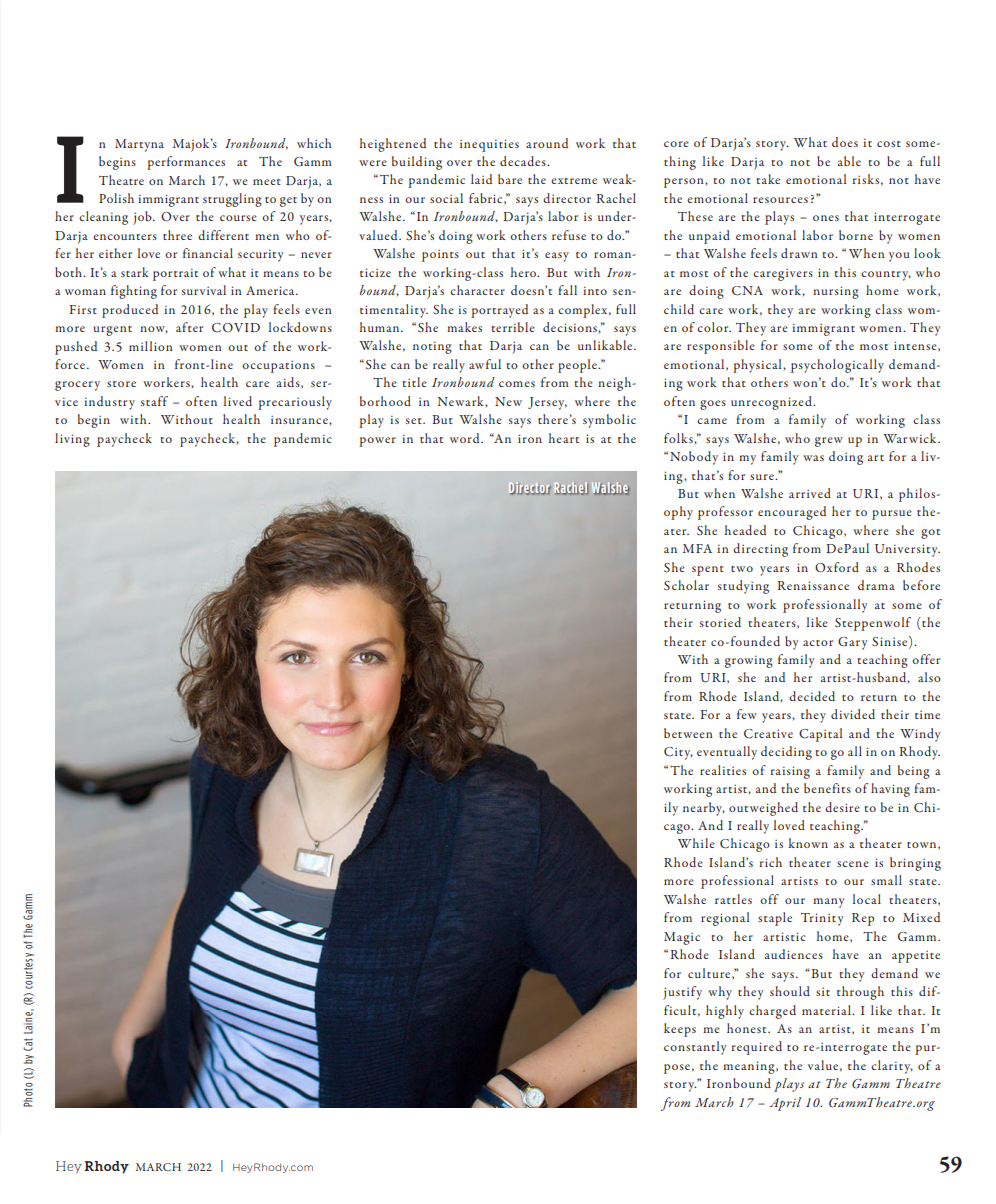 The image size is (996, 1204). I want to click on performances, so click(186, 163).
